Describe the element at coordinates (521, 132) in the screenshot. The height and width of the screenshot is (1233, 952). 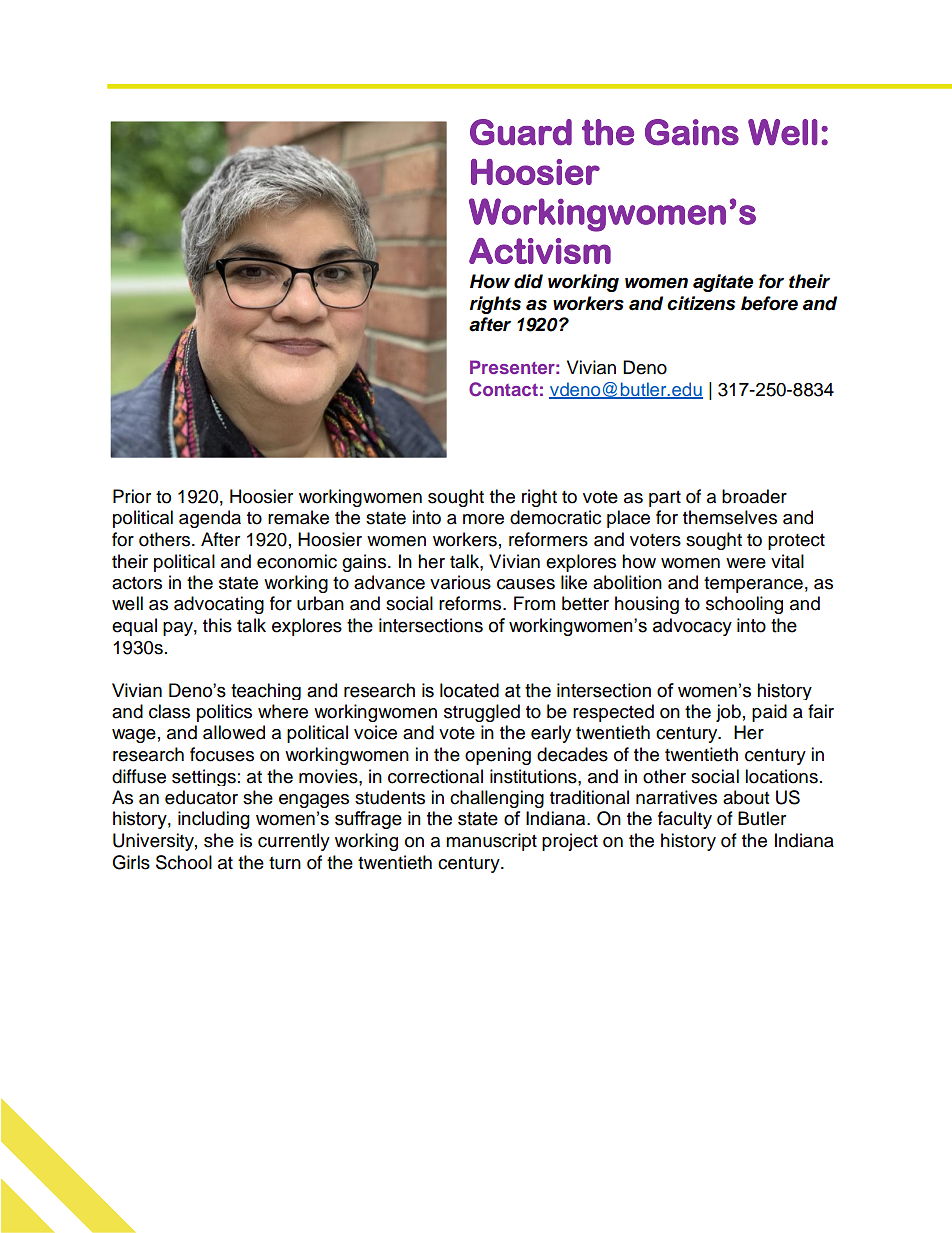
I see `Guard` at that location.
